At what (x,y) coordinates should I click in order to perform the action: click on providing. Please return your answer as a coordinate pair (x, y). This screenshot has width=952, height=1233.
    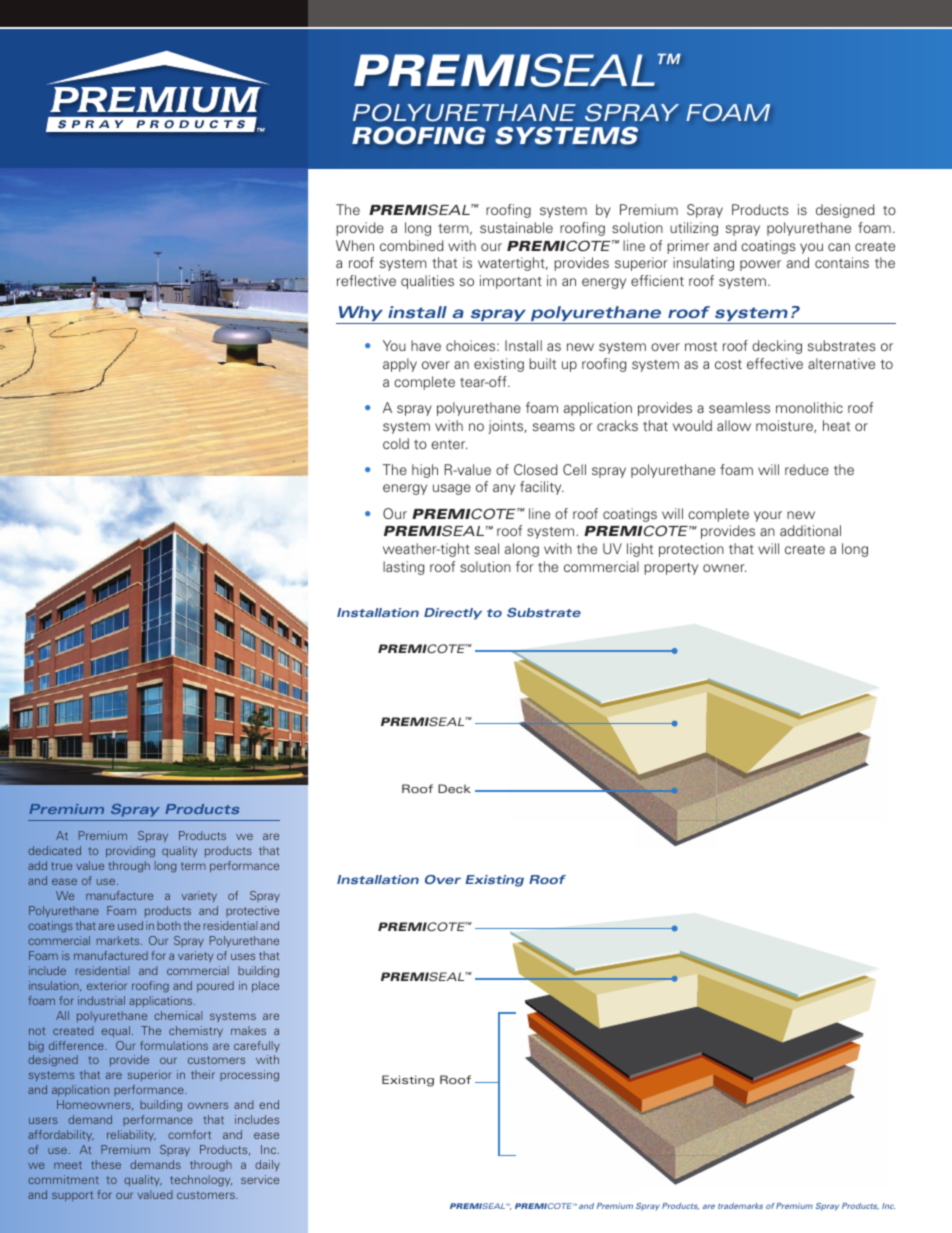
    Looking at the image, I should click on (130, 851).
